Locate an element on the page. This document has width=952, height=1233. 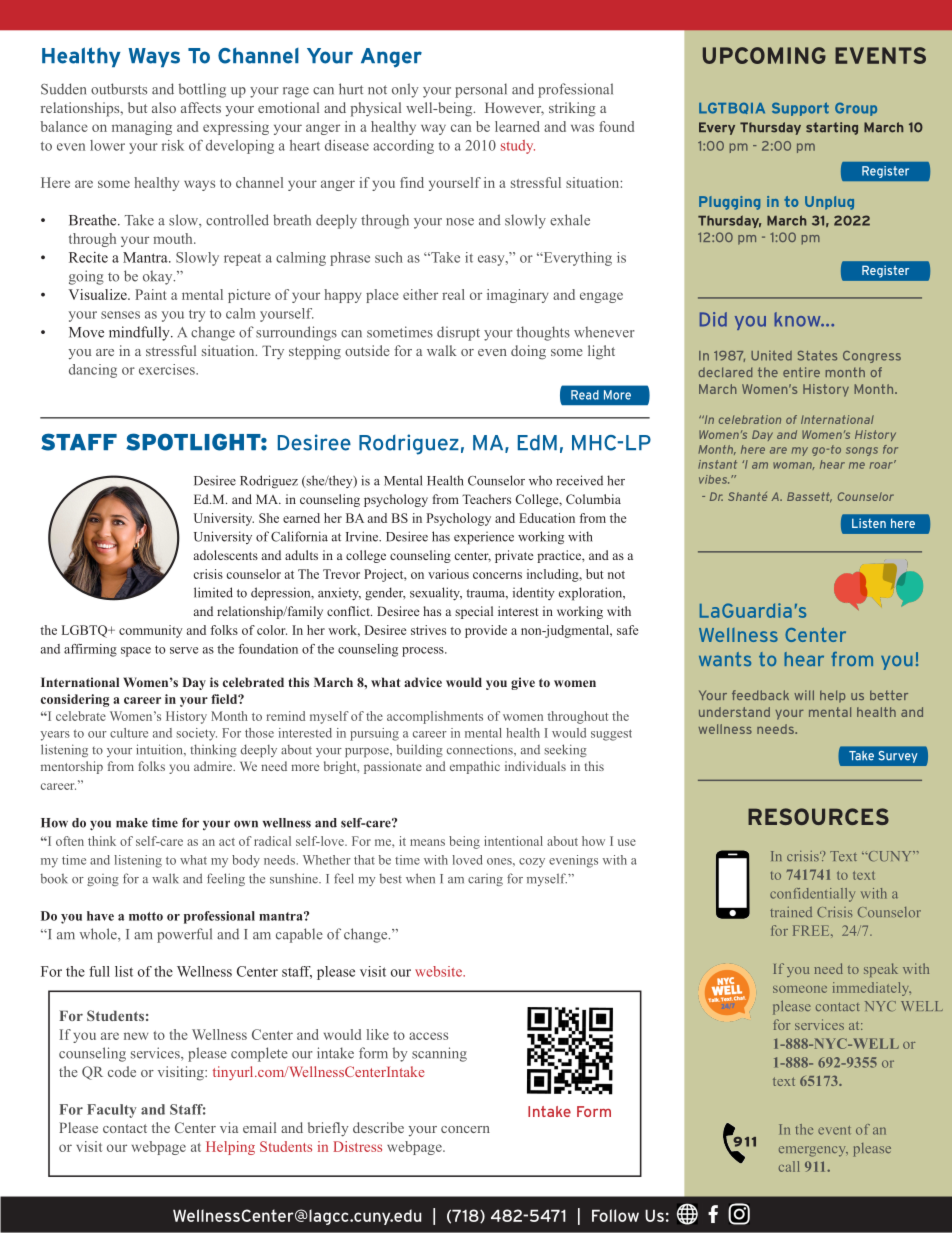
also is located at coordinates (164, 107).
